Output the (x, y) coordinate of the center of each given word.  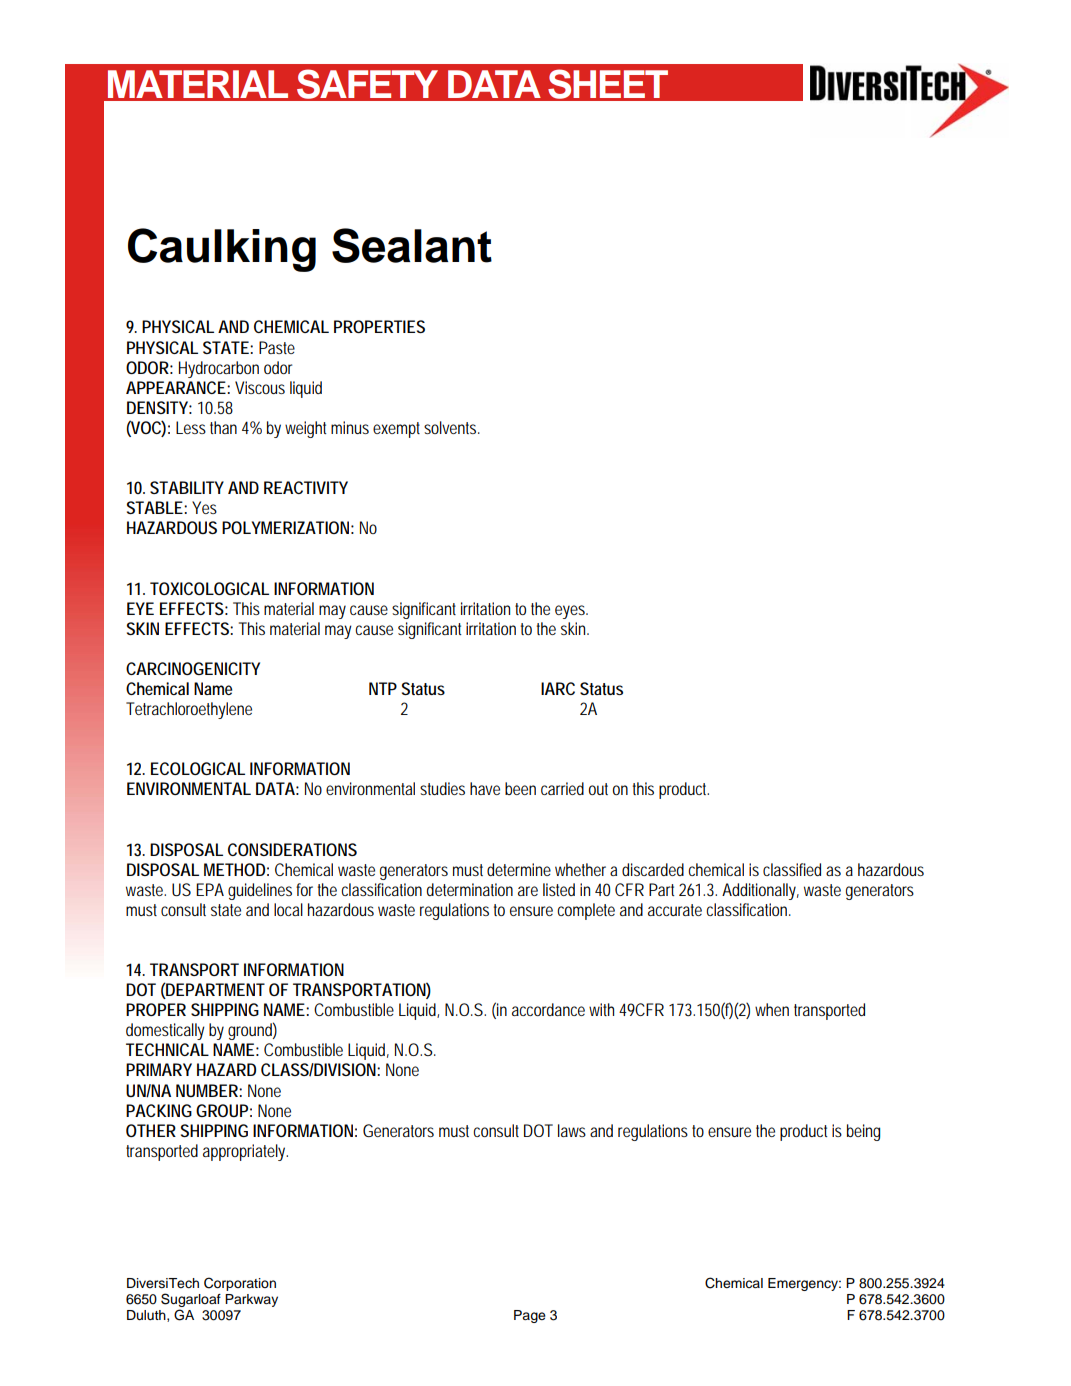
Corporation (240, 1284)
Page (530, 1316)
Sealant (412, 245)
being (863, 1132)
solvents (451, 427)
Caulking (222, 250)
